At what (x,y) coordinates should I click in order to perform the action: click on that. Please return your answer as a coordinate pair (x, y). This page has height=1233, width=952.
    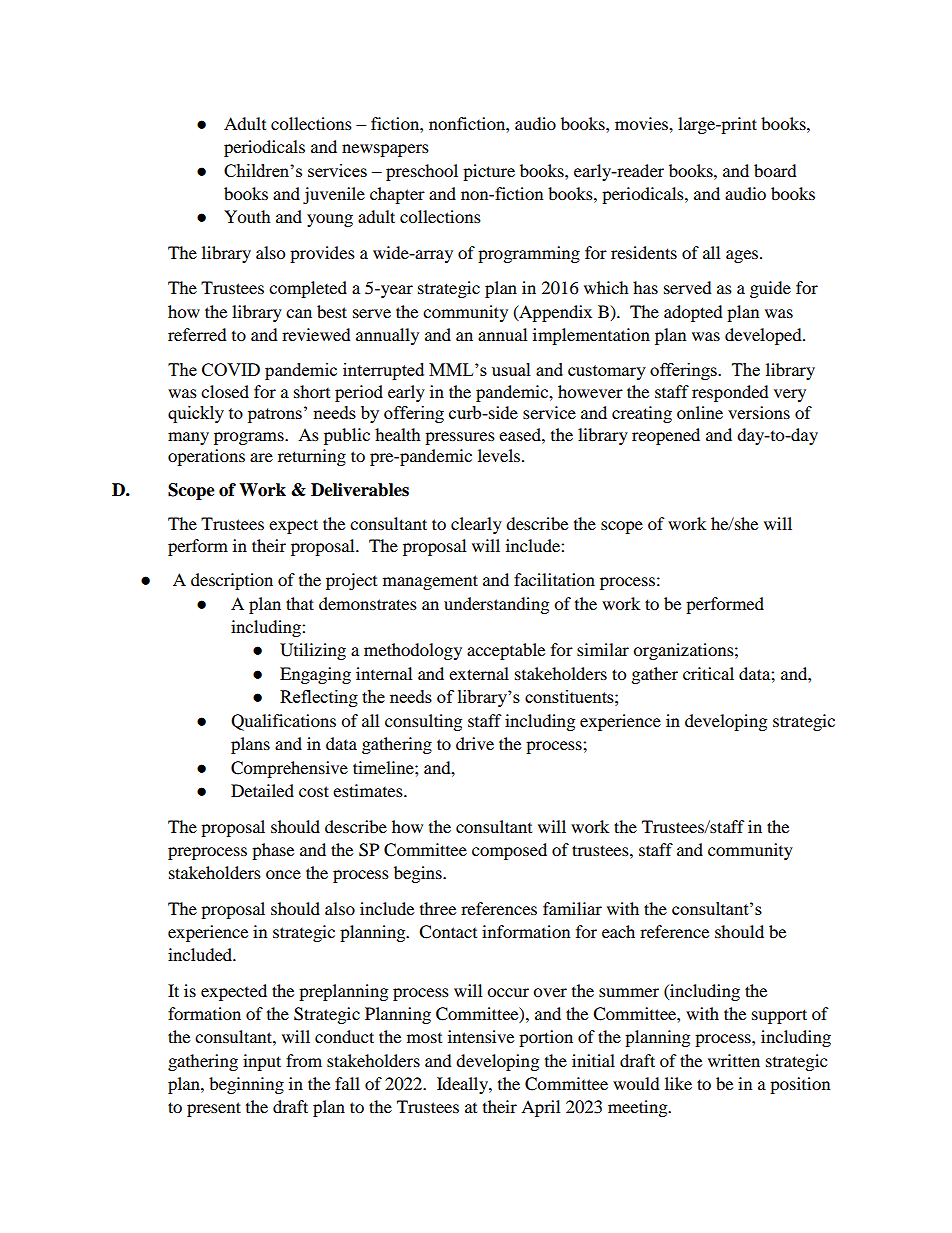
    Looking at the image, I should click on (300, 603).
